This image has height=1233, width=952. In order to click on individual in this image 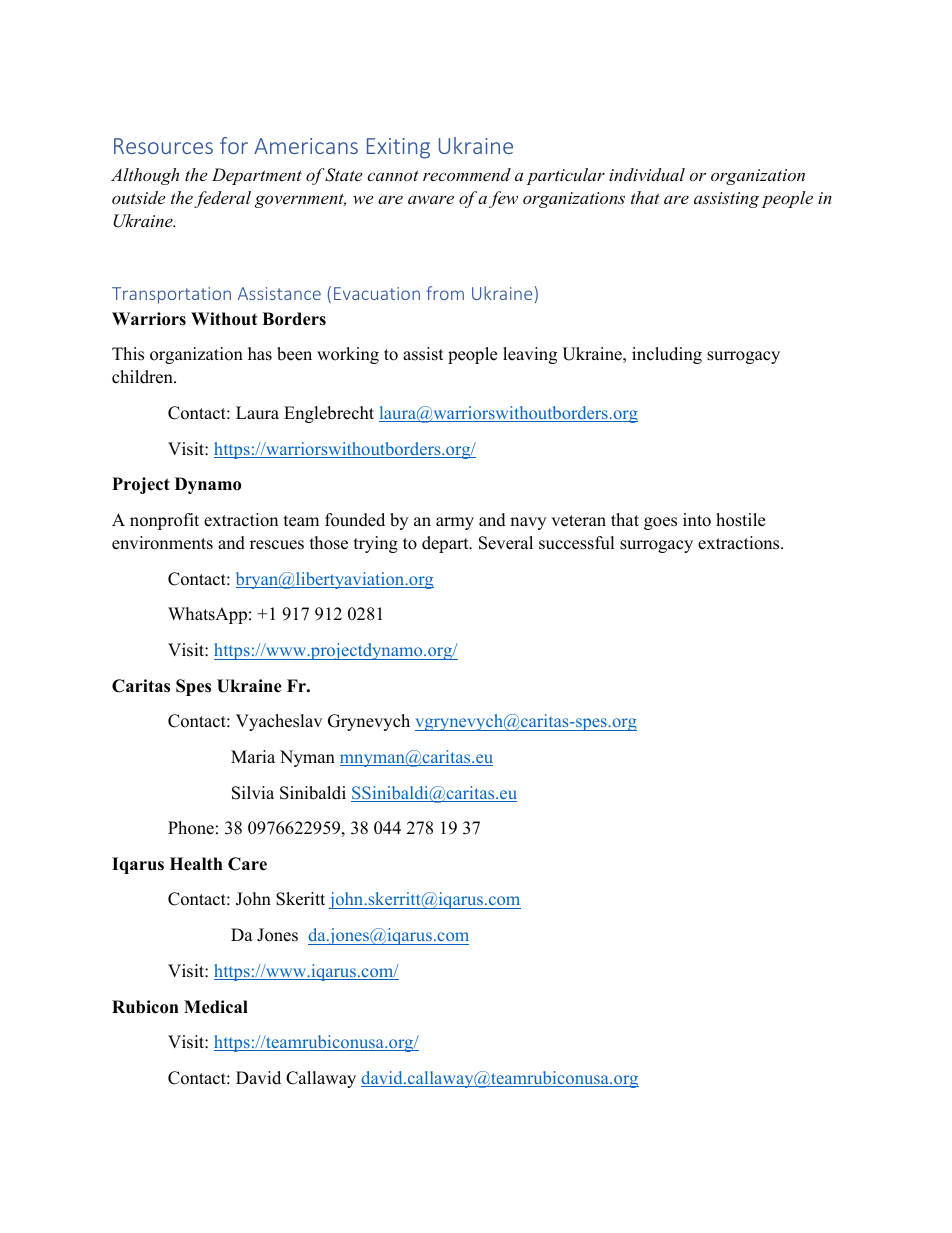, I will do `click(647, 174)`.
